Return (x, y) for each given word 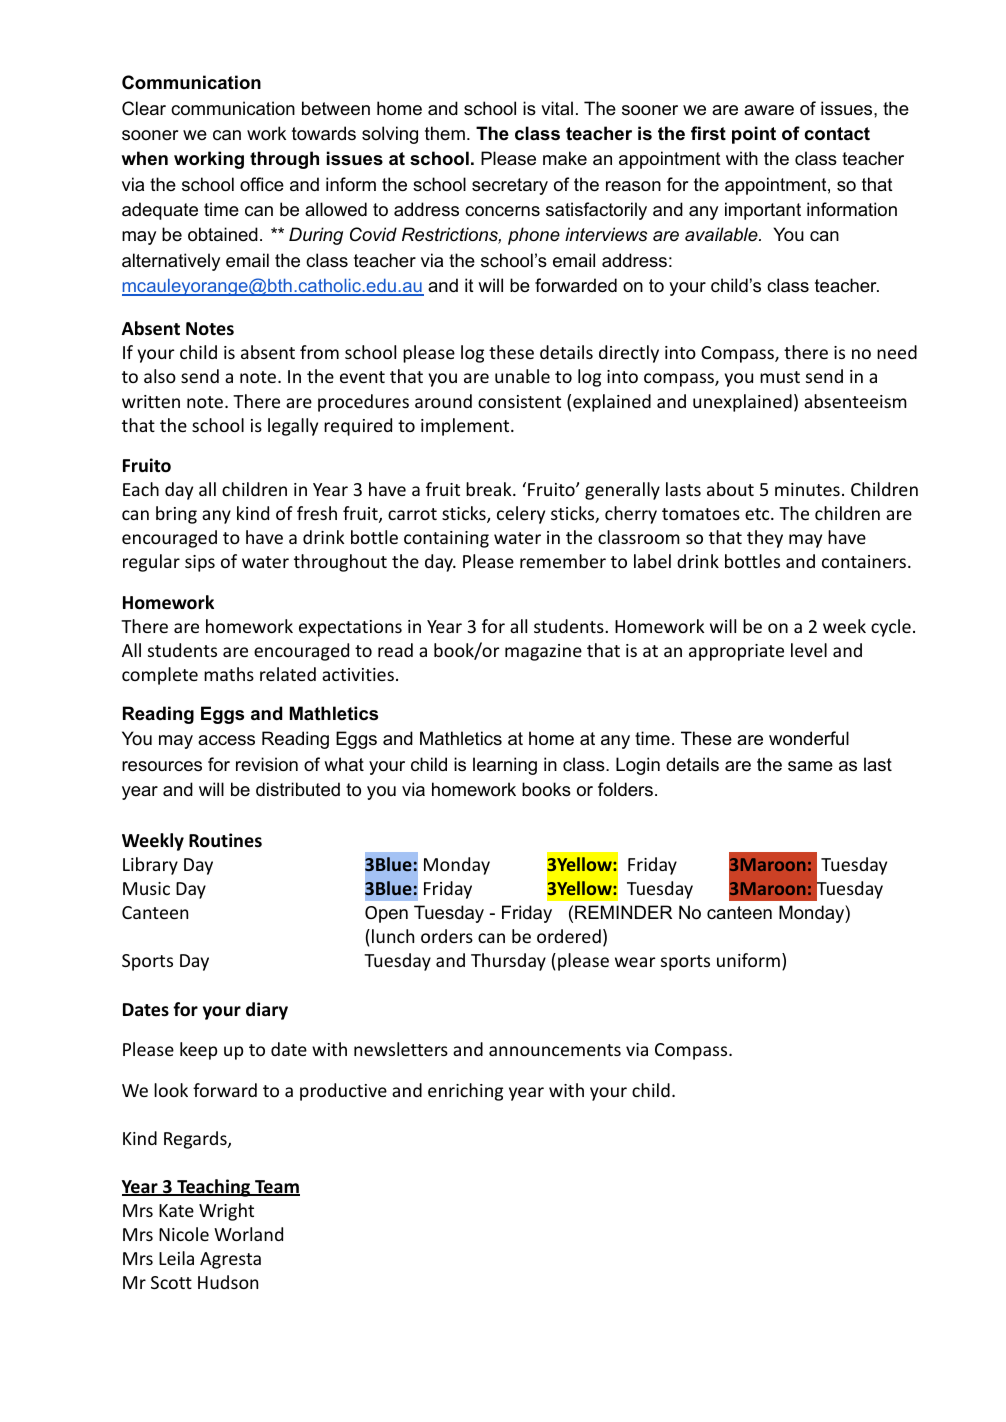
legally (293, 427)
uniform (748, 960)
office (262, 184)
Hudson (228, 1282)
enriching (465, 1092)
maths (229, 674)
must (780, 377)
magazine (543, 652)
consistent (519, 401)
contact (837, 133)
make (565, 158)
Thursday (508, 962)
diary (267, 1011)
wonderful (809, 738)
